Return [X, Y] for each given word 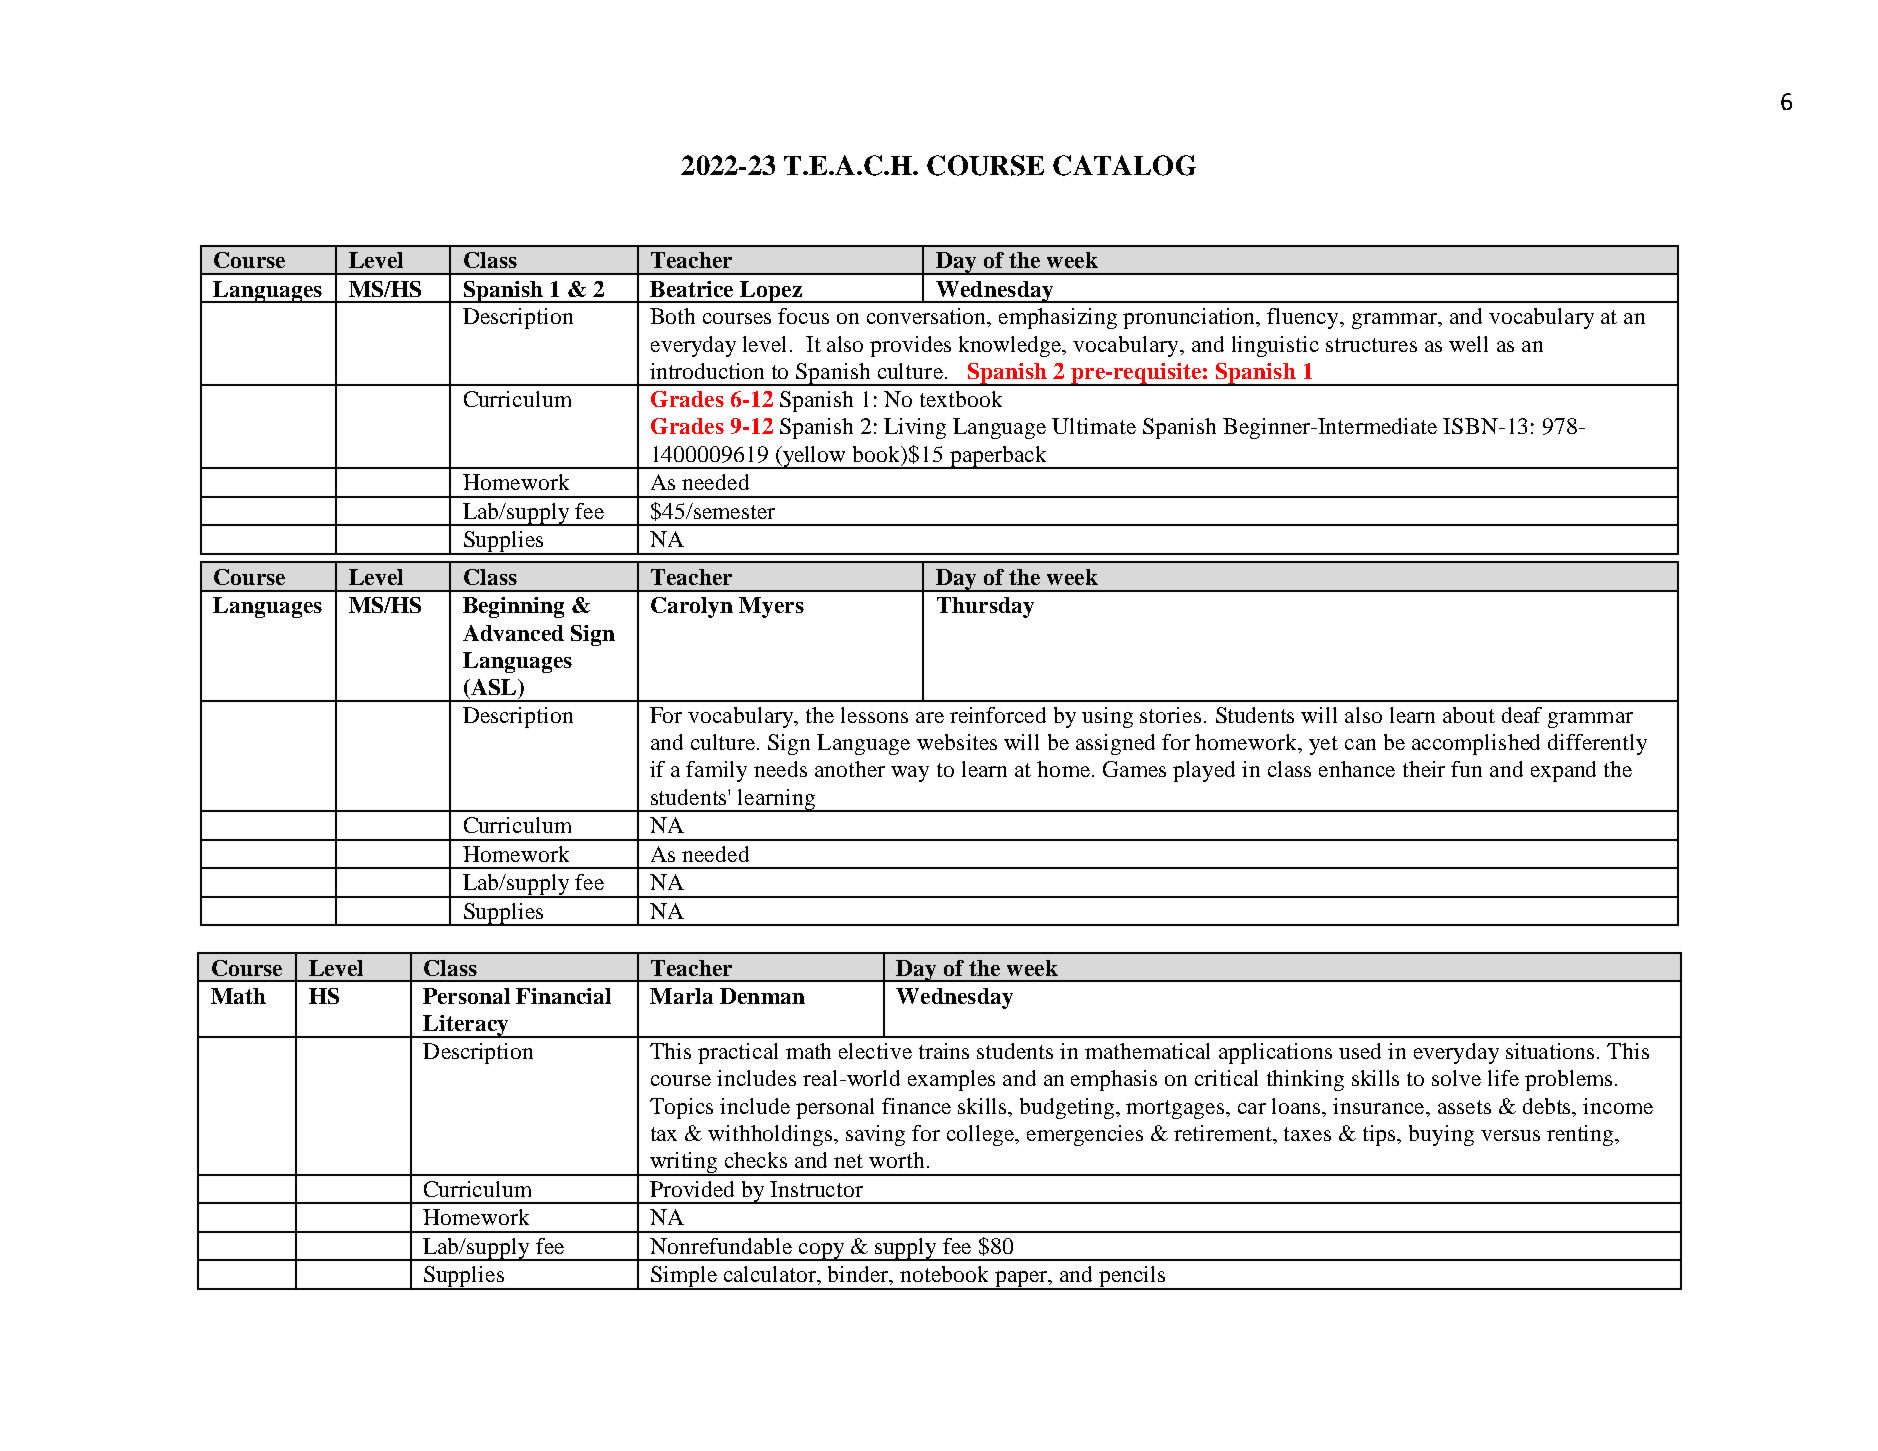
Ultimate [1094, 426]
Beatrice [691, 289]
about [1469, 715]
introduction [707, 371]
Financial [563, 996]
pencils [1132, 1278]
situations [1552, 1051]
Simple [684, 1278]
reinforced [998, 715]
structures [1371, 345]
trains [944, 1051]
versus [1510, 1135]
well [1468, 344]
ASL [494, 687]
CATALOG [1124, 165]
